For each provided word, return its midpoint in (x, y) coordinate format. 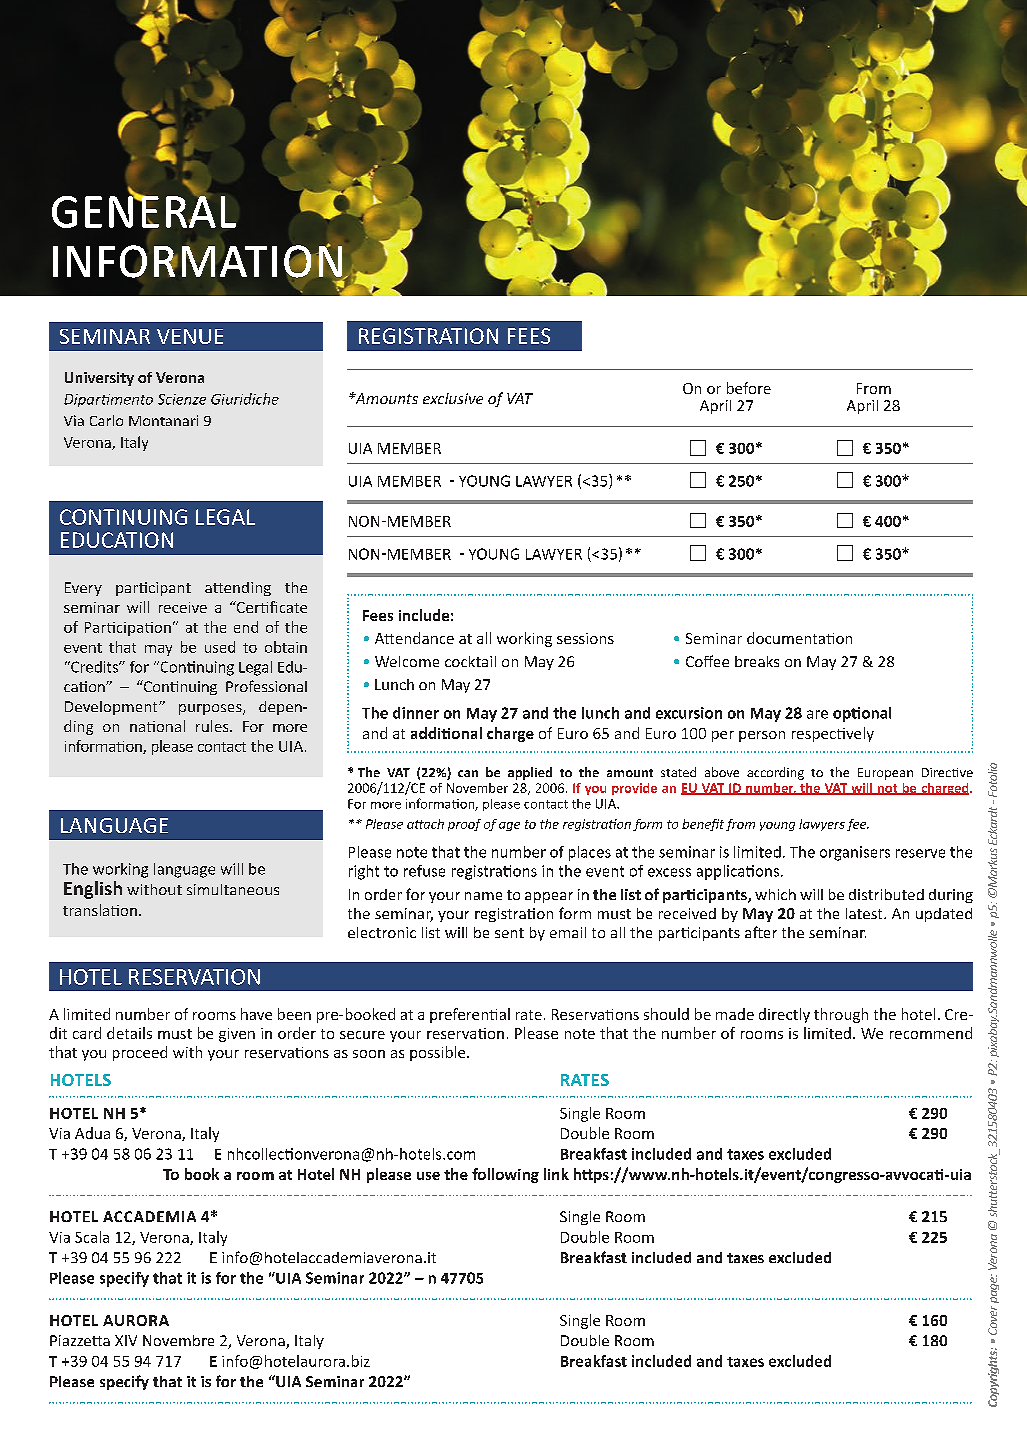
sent (509, 933)
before (749, 388)
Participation (128, 629)
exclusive (453, 398)
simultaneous (233, 889)
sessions (585, 638)
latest (865, 913)
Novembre (178, 1340)
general (144, 210)
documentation (799, 638)
